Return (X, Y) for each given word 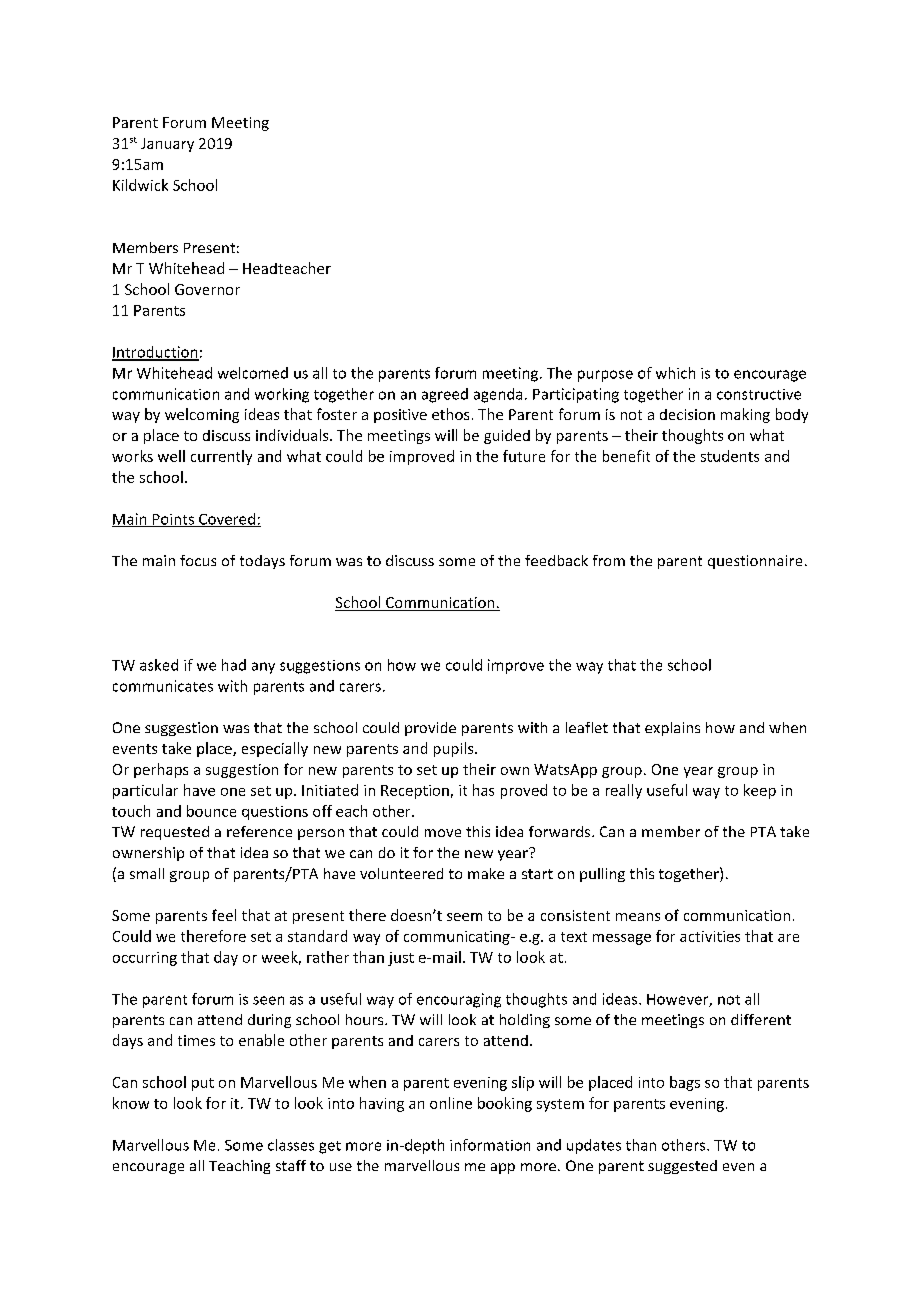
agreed (445, 395)
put (203, 1084)
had (234, 665)
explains (672, 729)
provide (430, 729)
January (167, 145)
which (675, 373)
